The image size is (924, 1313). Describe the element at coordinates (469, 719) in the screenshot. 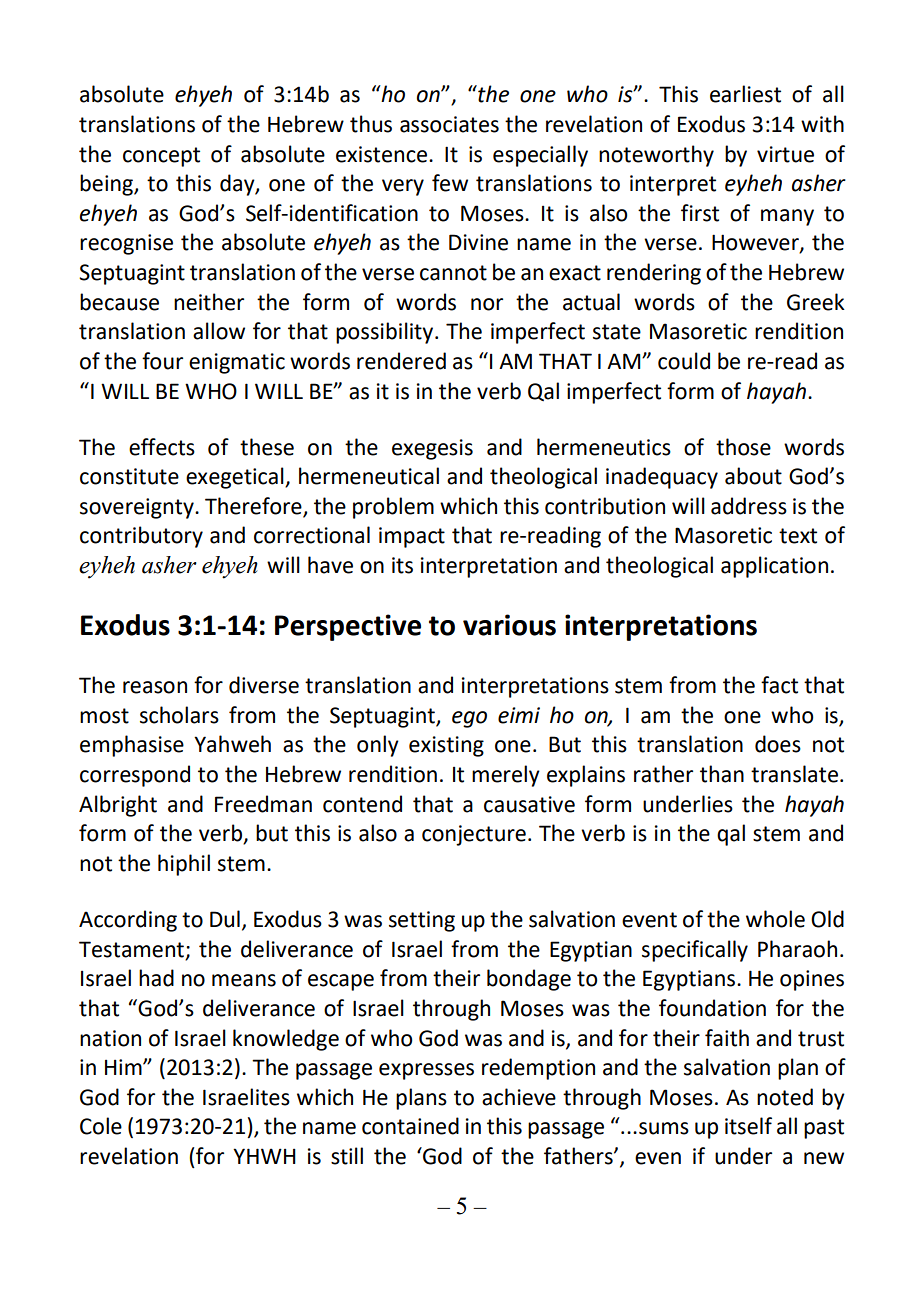

I see `ego` at that location.
